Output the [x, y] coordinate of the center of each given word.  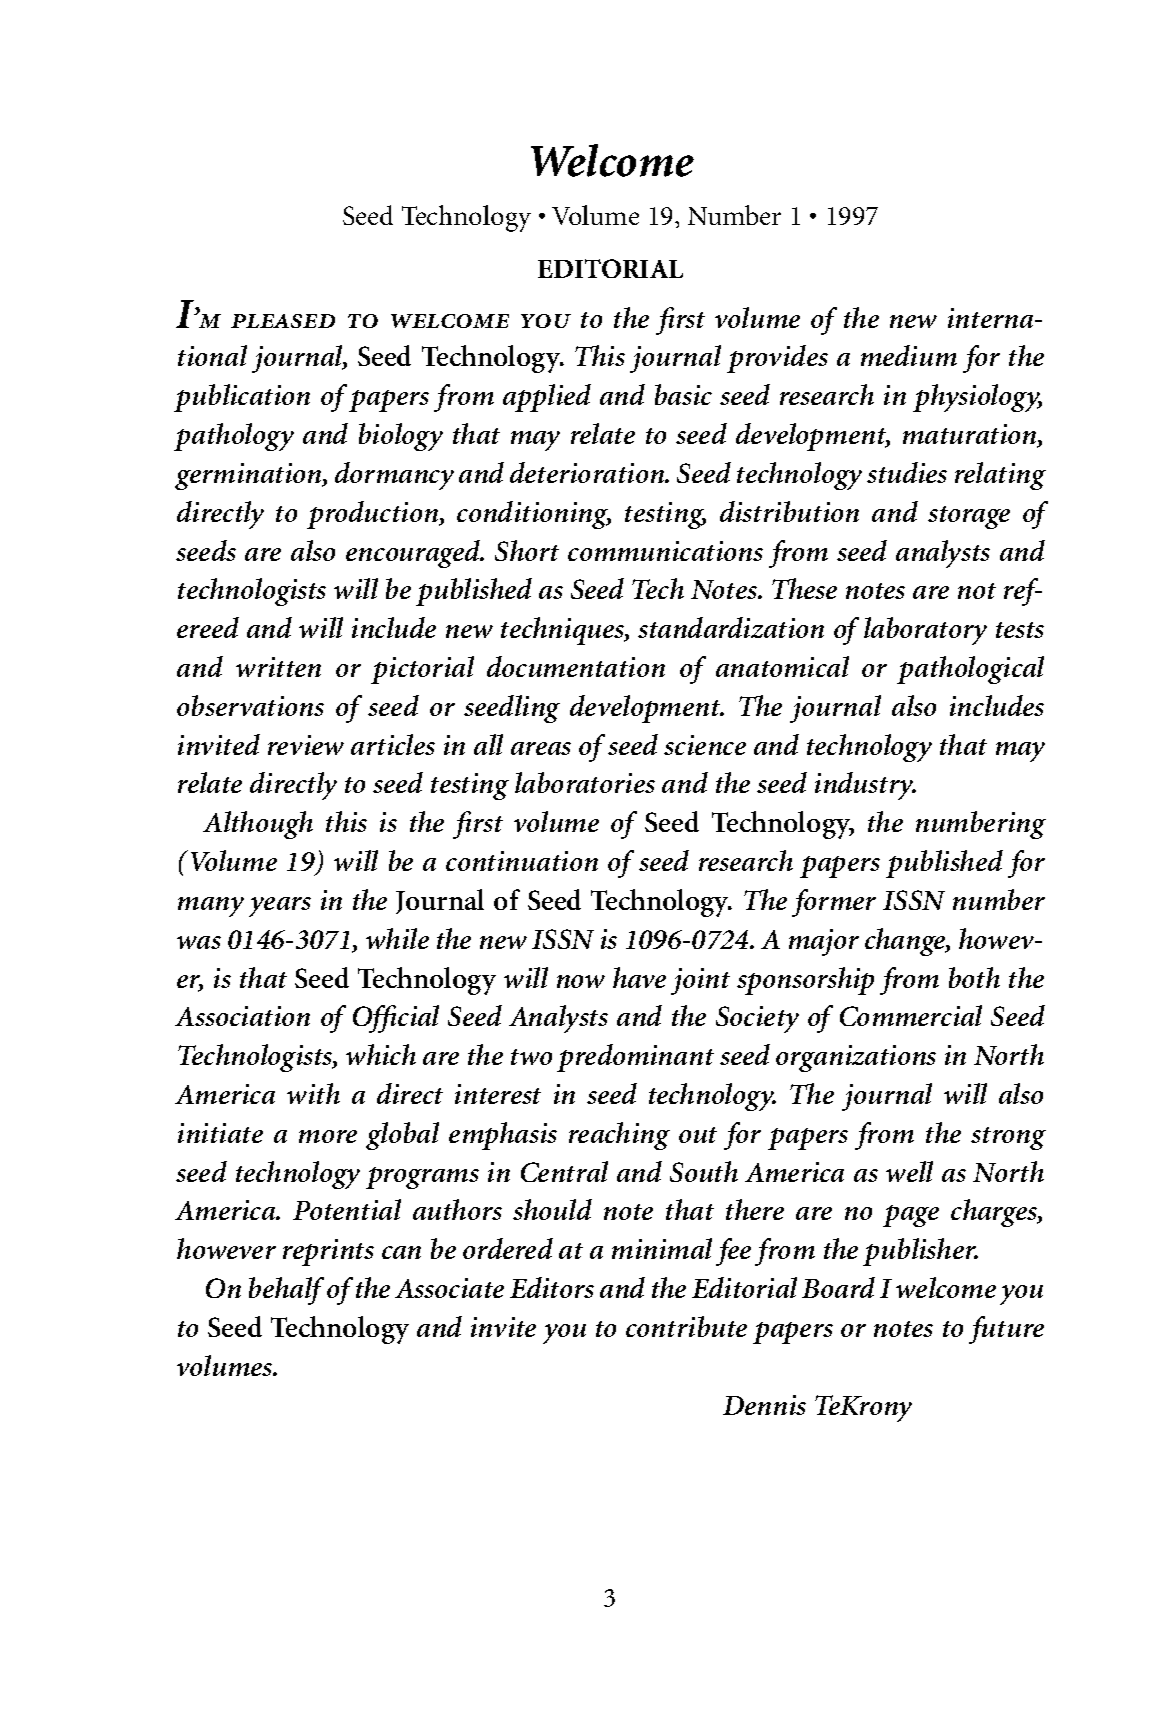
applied [547, 398]
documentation [576, 666]
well [909, 1171]
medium [909, 355]
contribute [686, 1326]
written [278, 667]
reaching [619, 1136]
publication [242, 398]
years [280, 907]
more [328, 1136]
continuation [522, 861]
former [834, 903]
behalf [286, 1291]
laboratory [925, 631]
